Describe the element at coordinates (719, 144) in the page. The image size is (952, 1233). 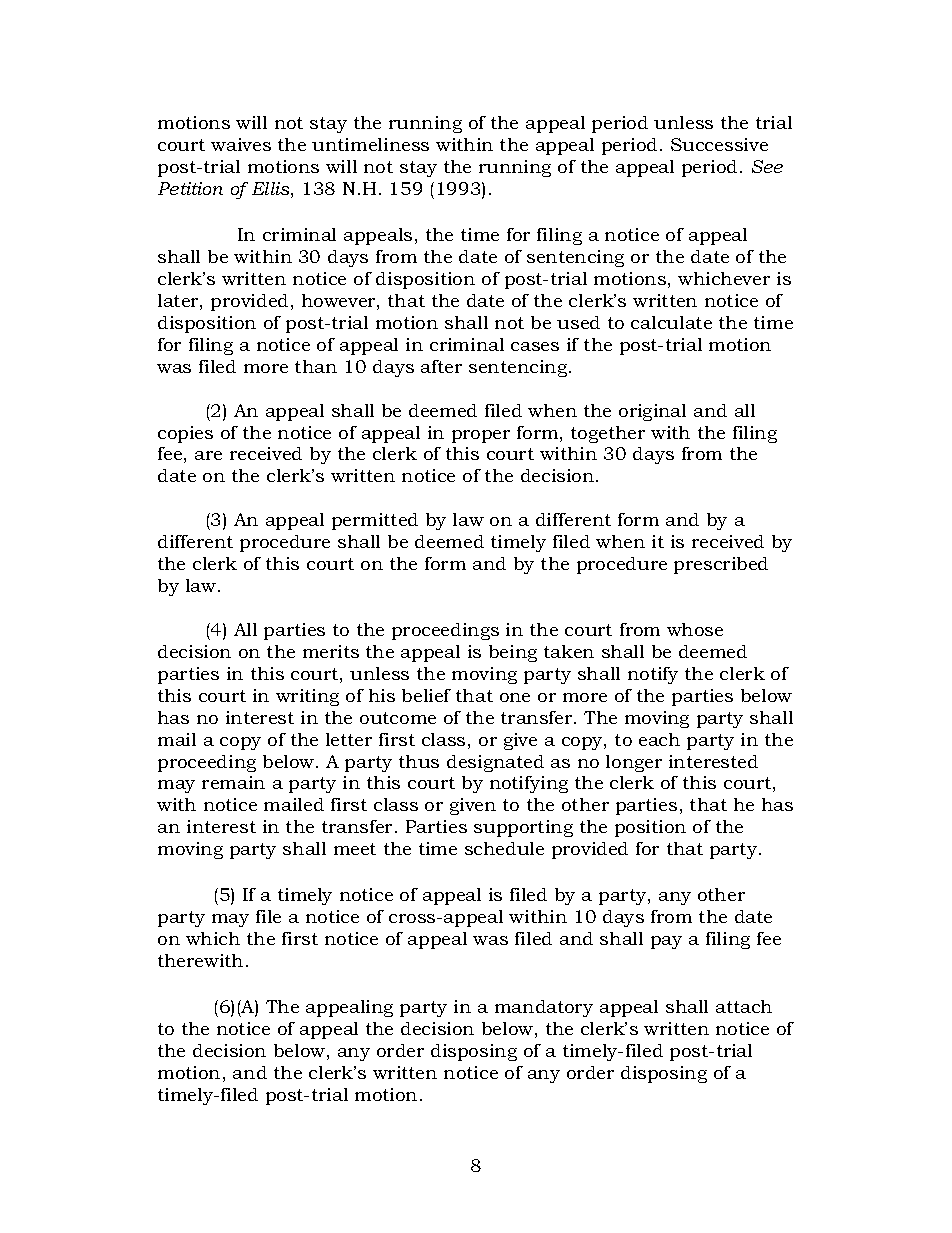
I see `Successive` at that location.
